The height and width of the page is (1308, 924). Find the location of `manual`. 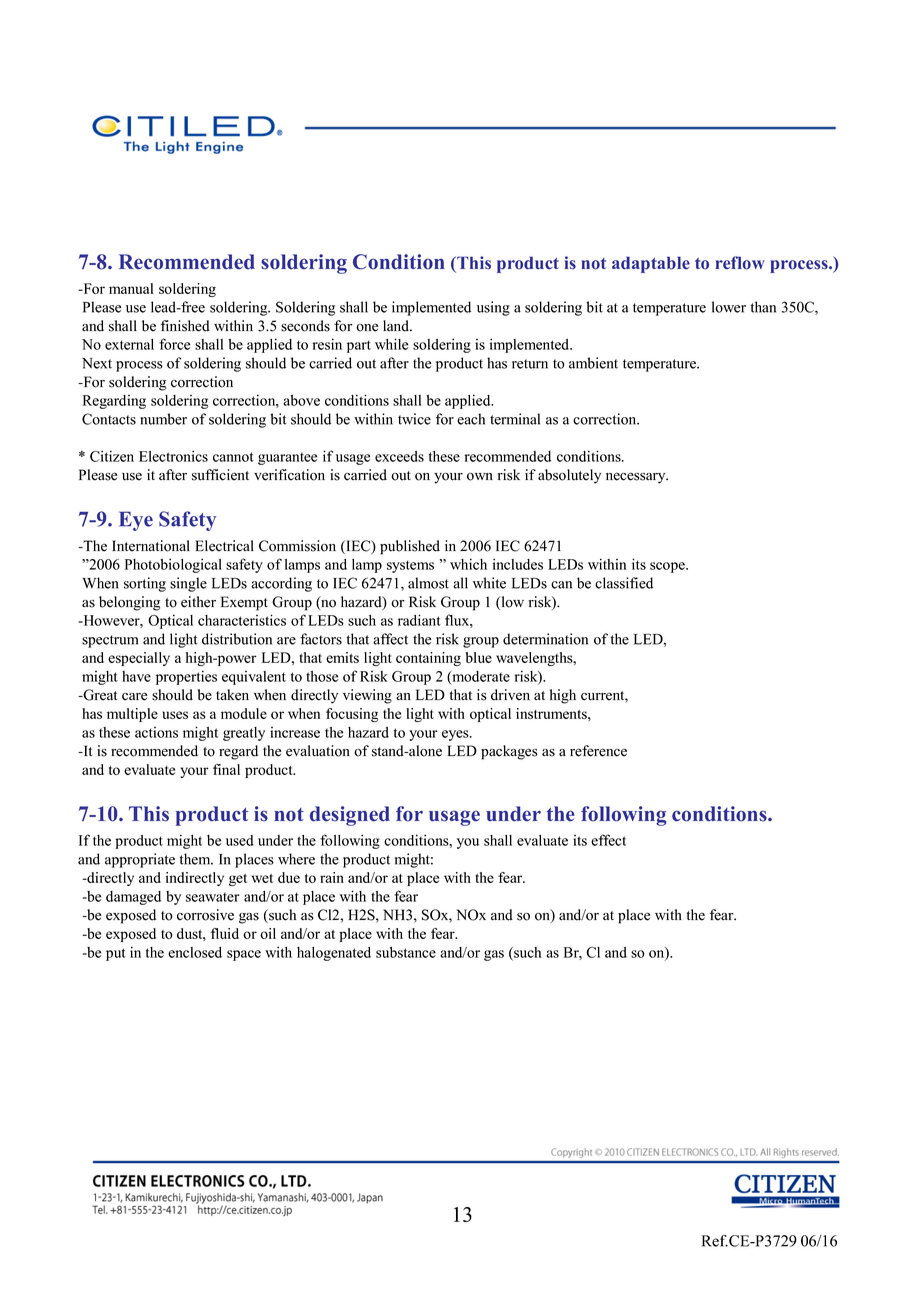

manual is located at coordinates (131, 288).
